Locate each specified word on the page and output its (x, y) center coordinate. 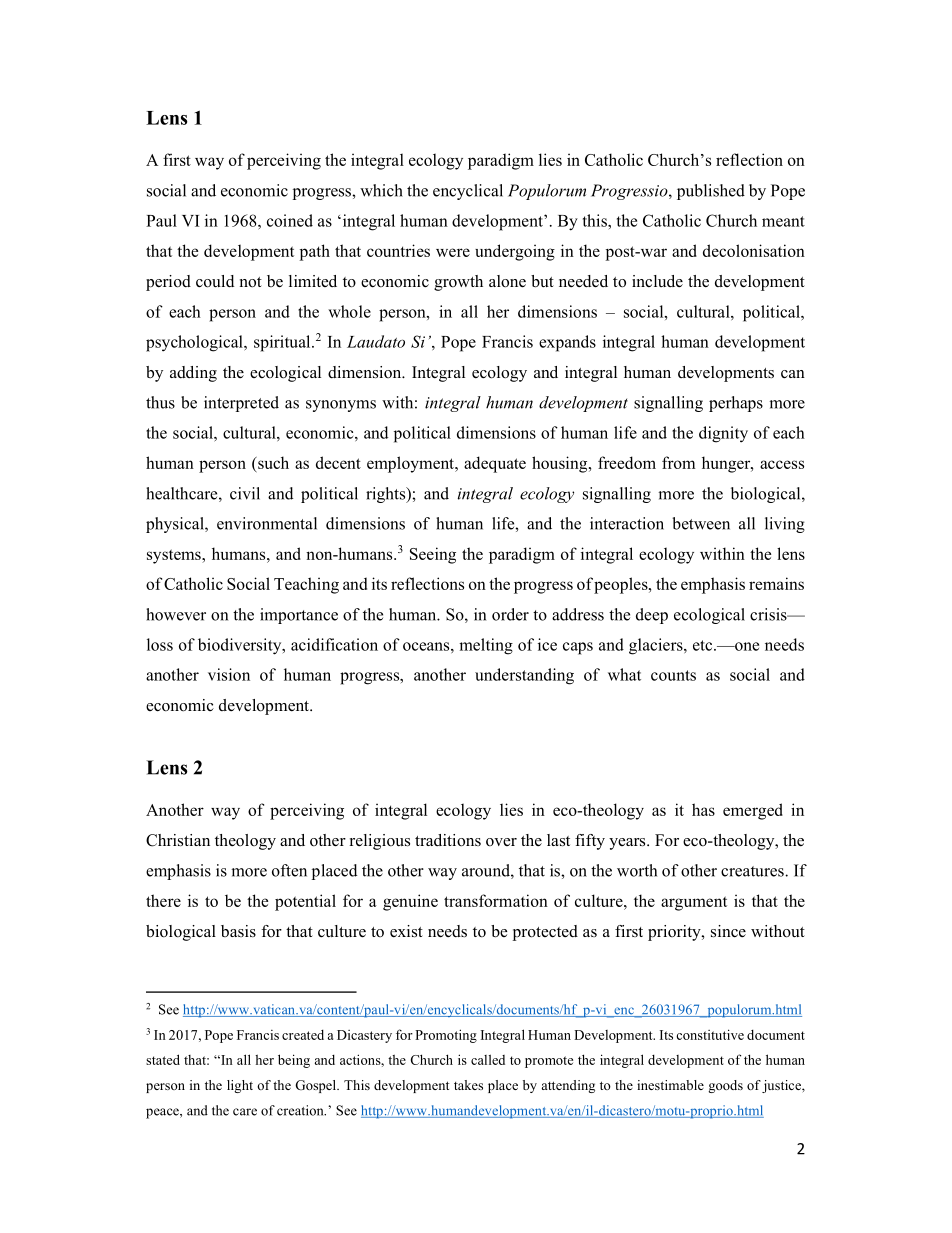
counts (673, 675)
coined (290, 220)
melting (486, 646)
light (240, 1086)
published (711, 192)
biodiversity (241, 646)
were (453, 252)
